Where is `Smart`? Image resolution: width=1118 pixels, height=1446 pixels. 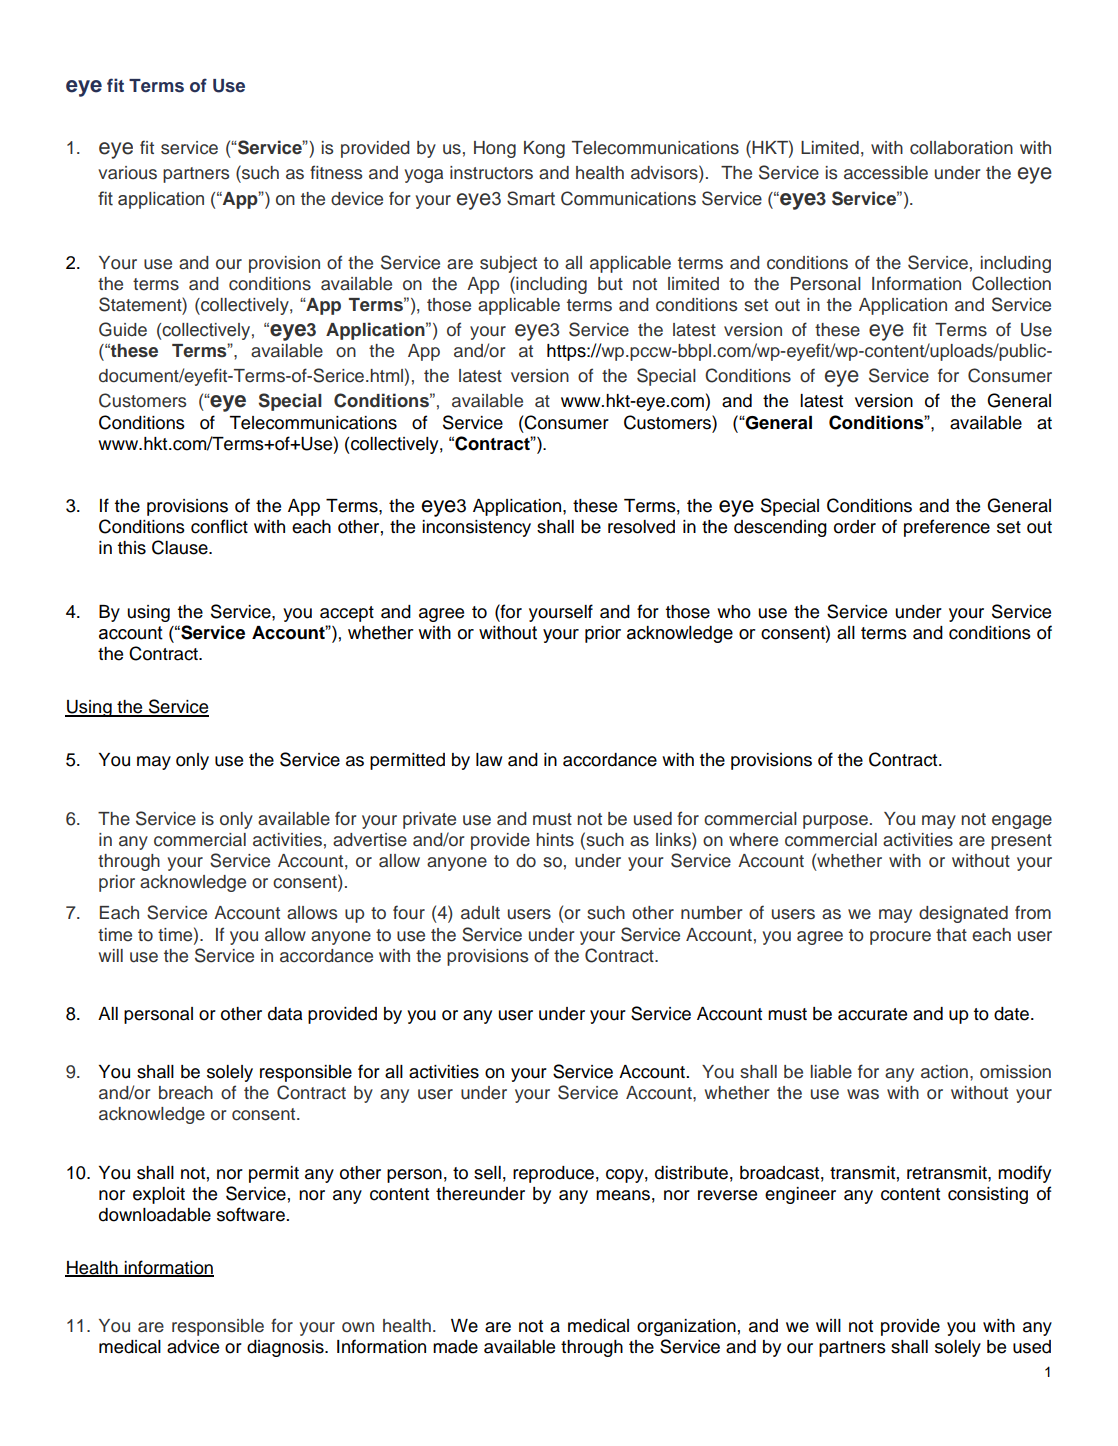
Smart is located at coordinates (531, 198).
